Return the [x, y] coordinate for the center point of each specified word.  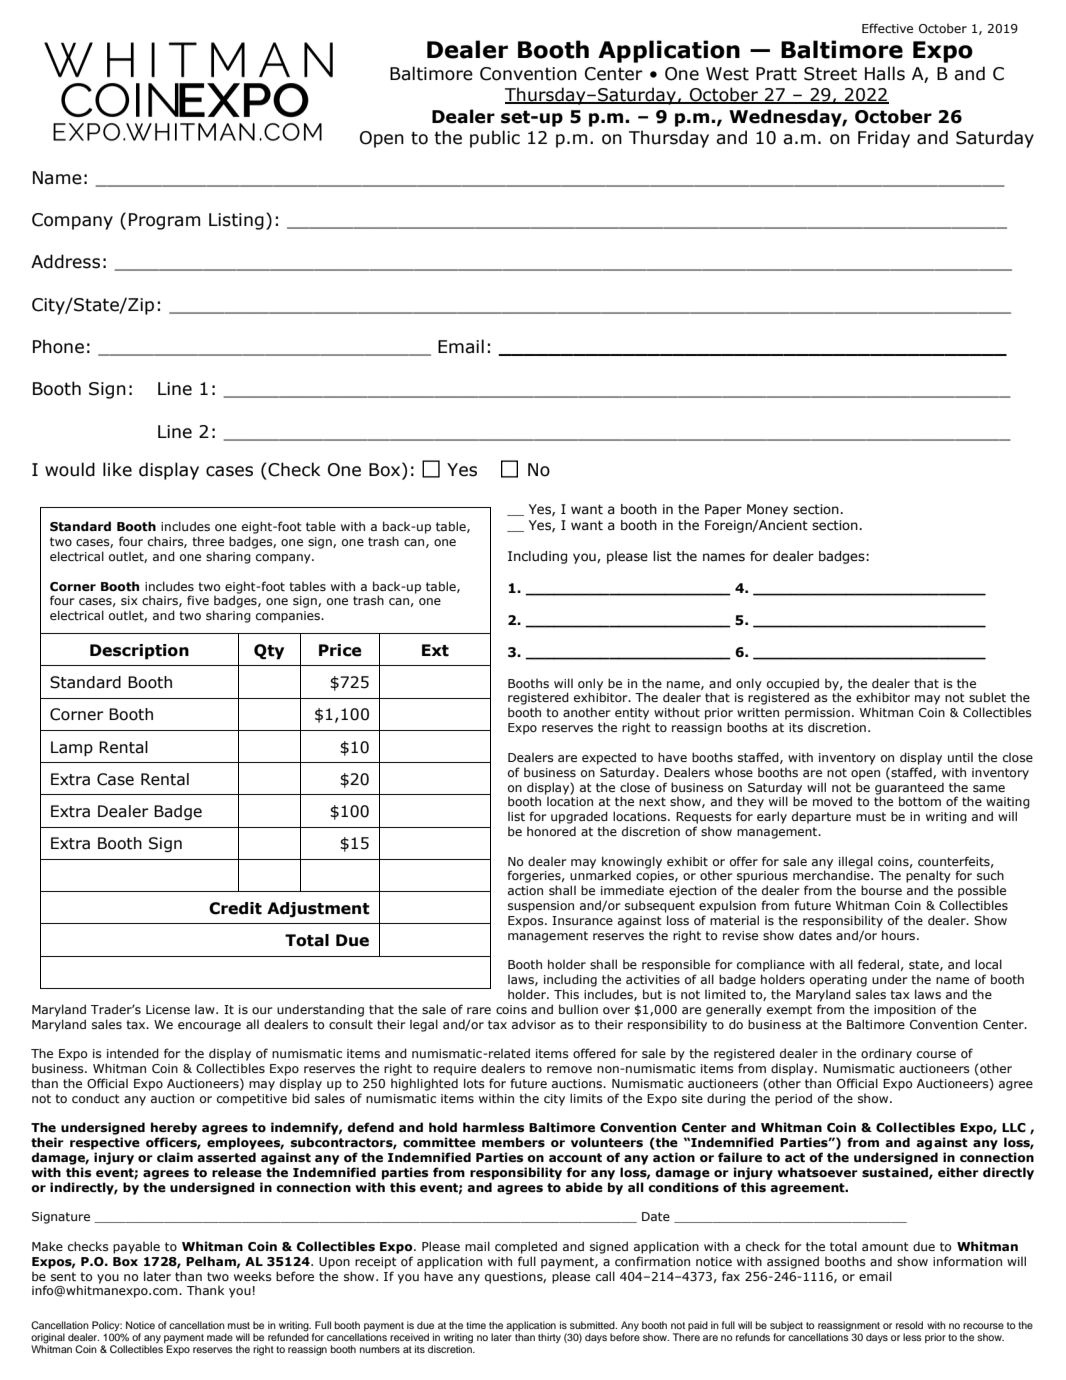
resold [909, 1325]
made [220, 1337]
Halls [885, 73]
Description [139, 652]
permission [817, 714]
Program [164, 221]
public [495, 139]
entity [632, 714]
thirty [549, 1338]
